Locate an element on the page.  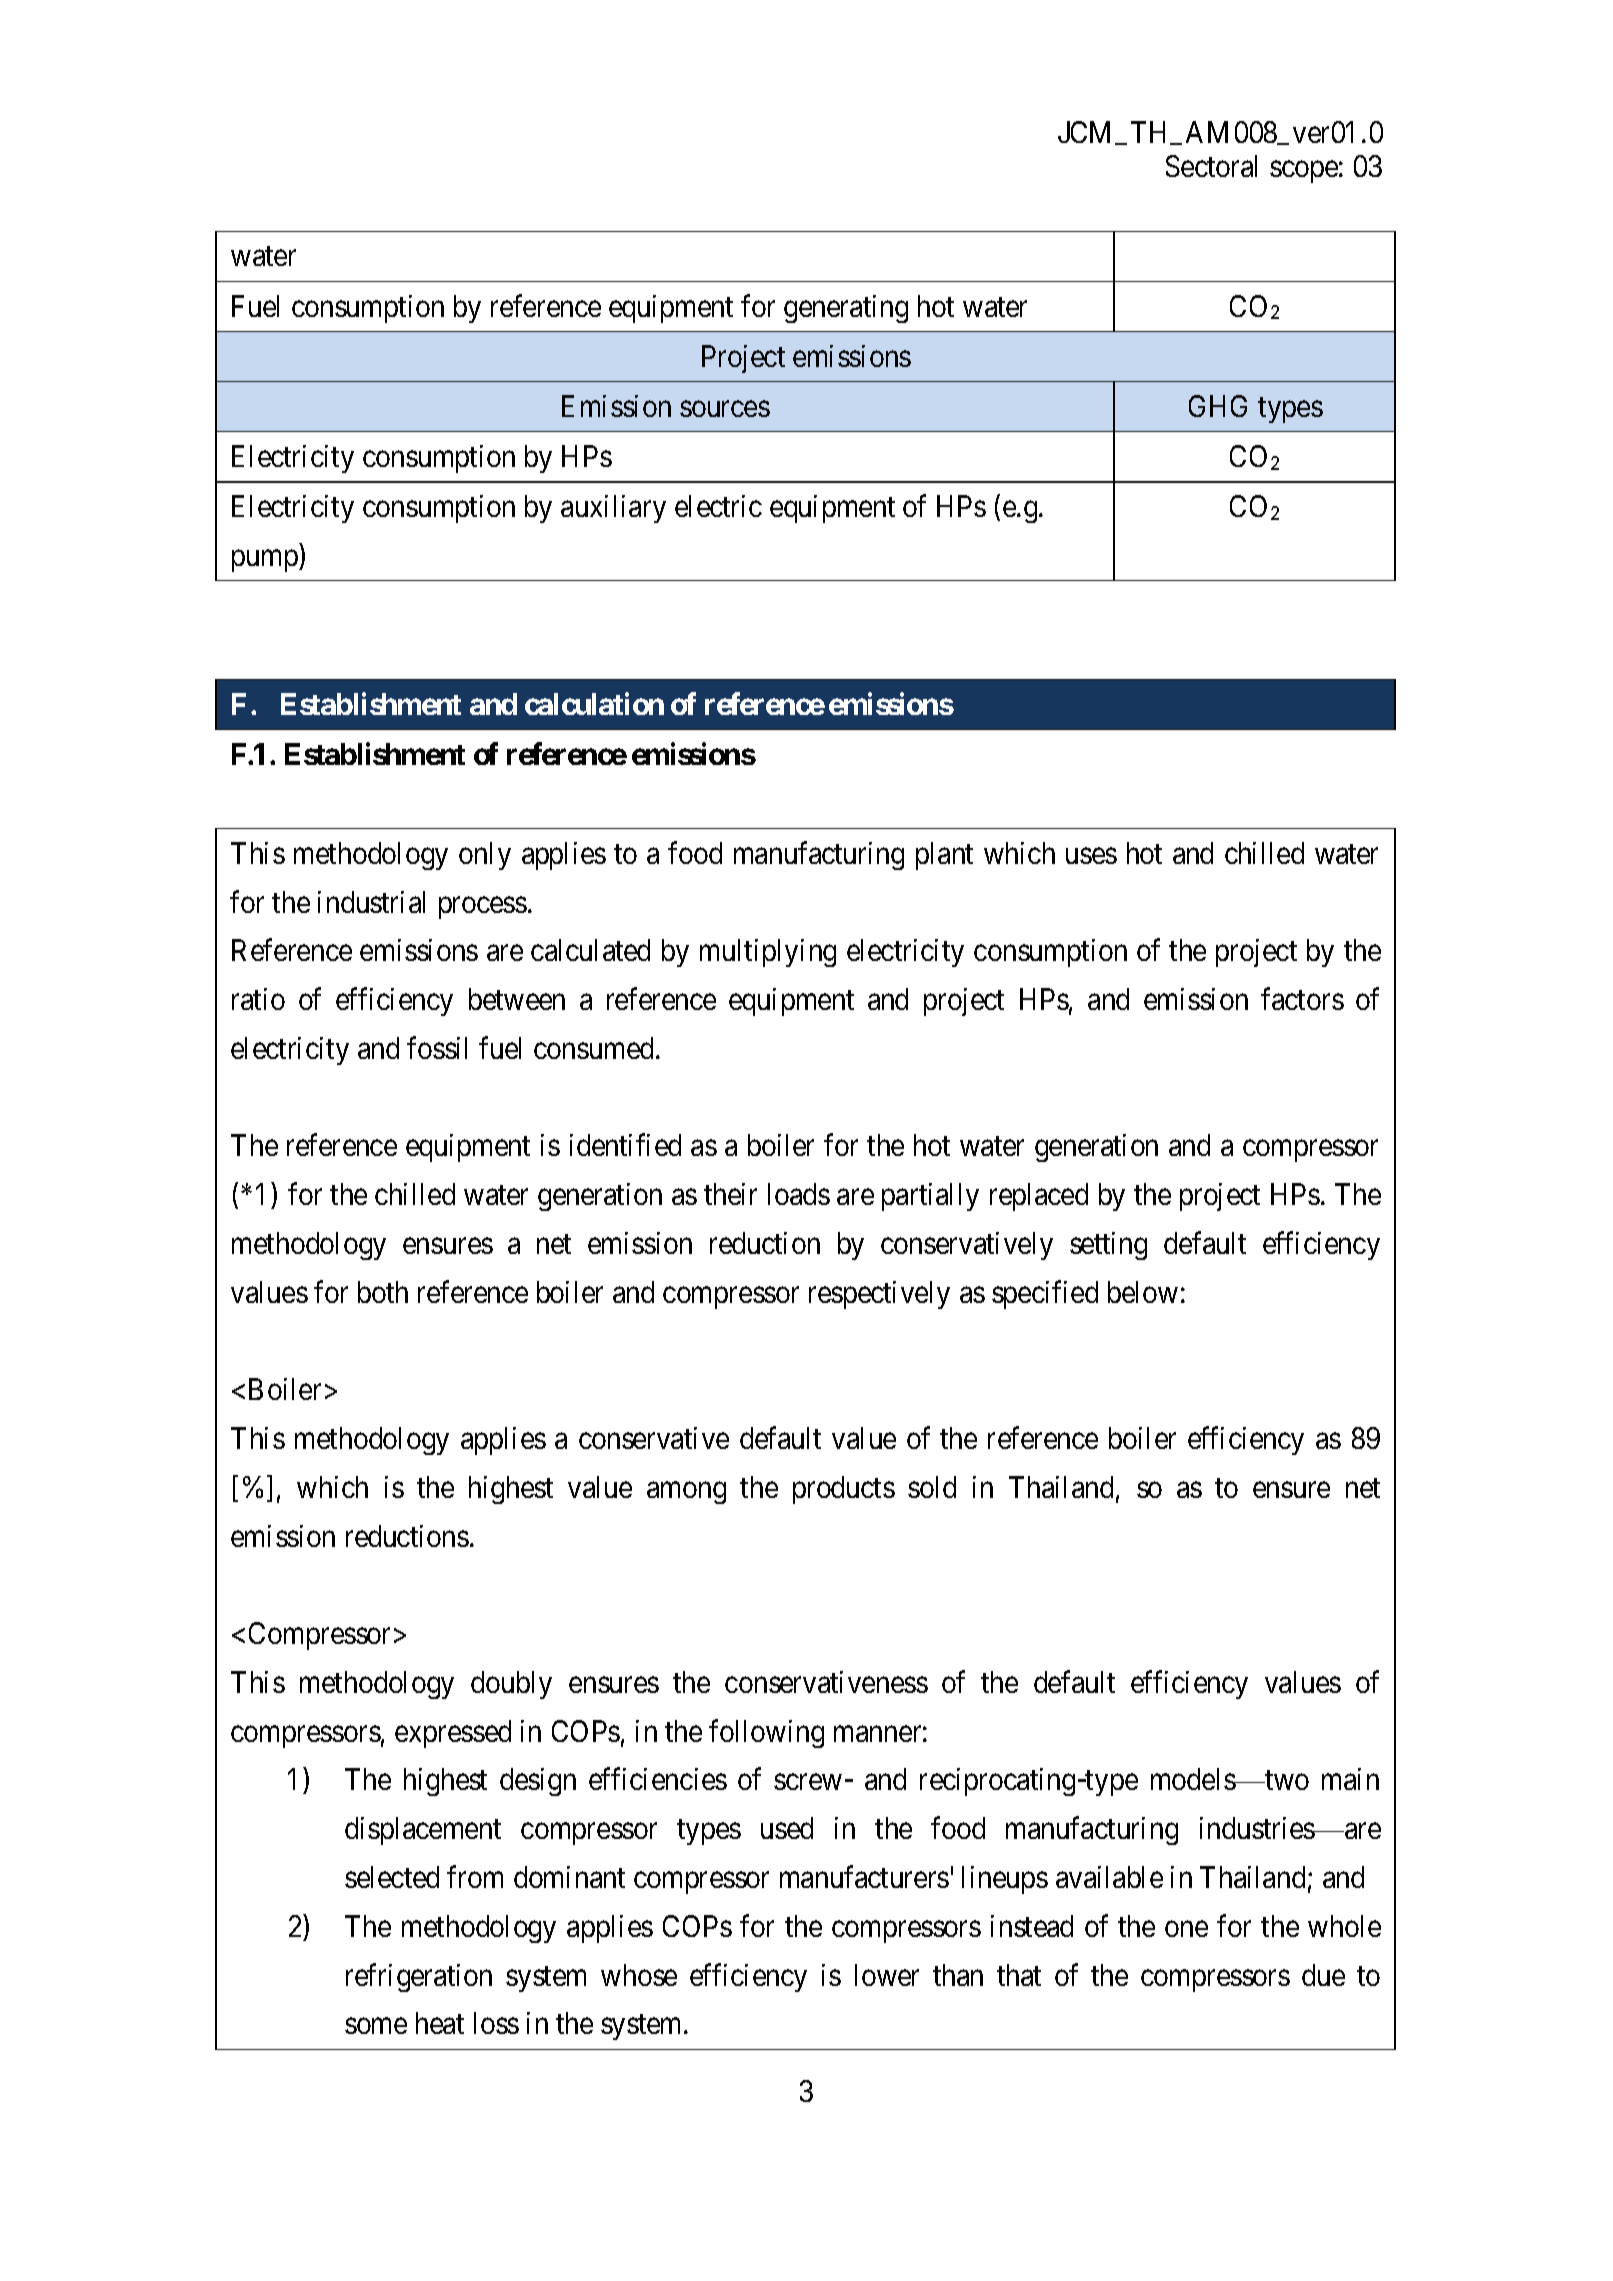
auxiliary is located at coordinates (613, 509).
